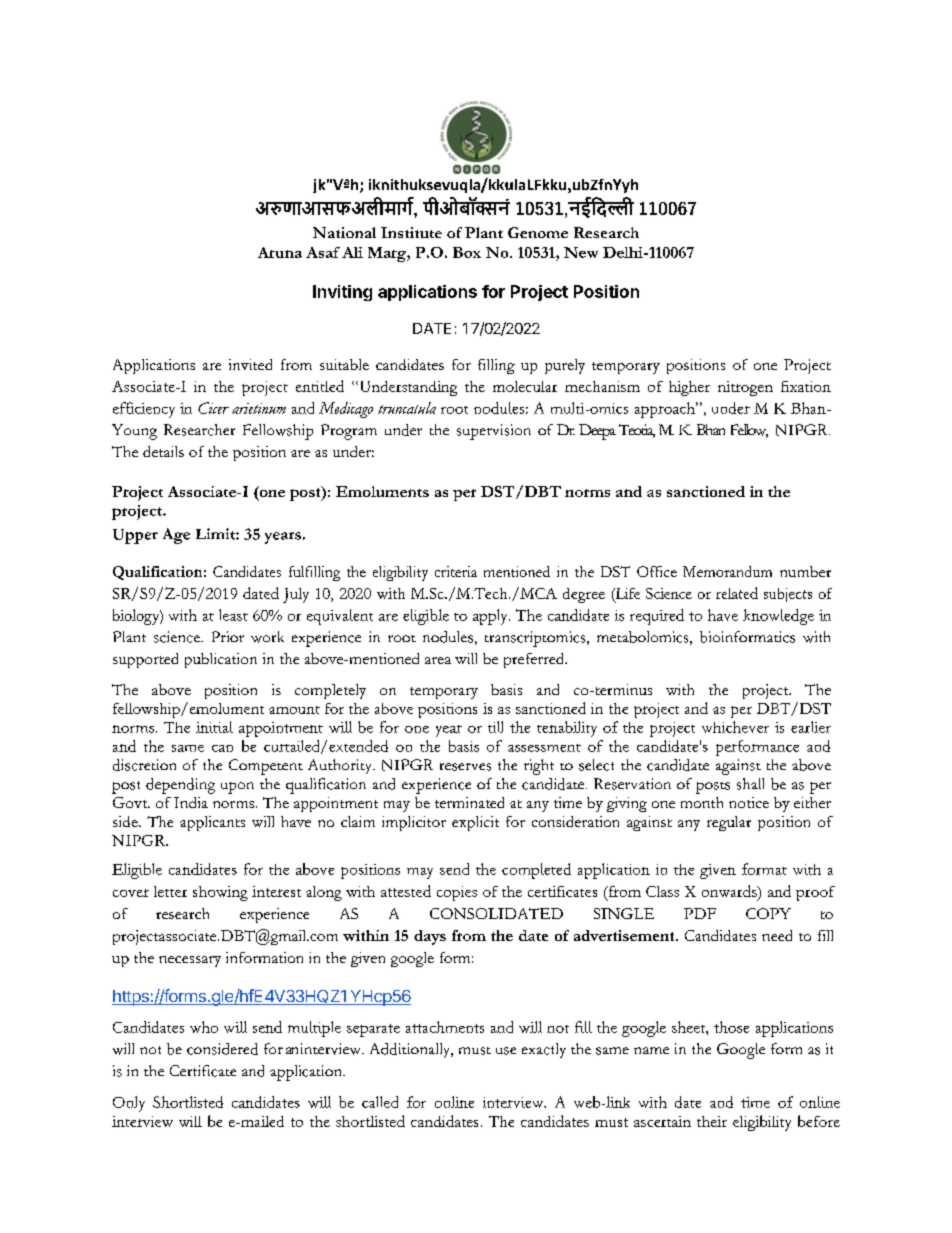 This image has width=952, height=1233. Describe the element at coordinates (457, 893) in the image. I see `copies` at that location.
